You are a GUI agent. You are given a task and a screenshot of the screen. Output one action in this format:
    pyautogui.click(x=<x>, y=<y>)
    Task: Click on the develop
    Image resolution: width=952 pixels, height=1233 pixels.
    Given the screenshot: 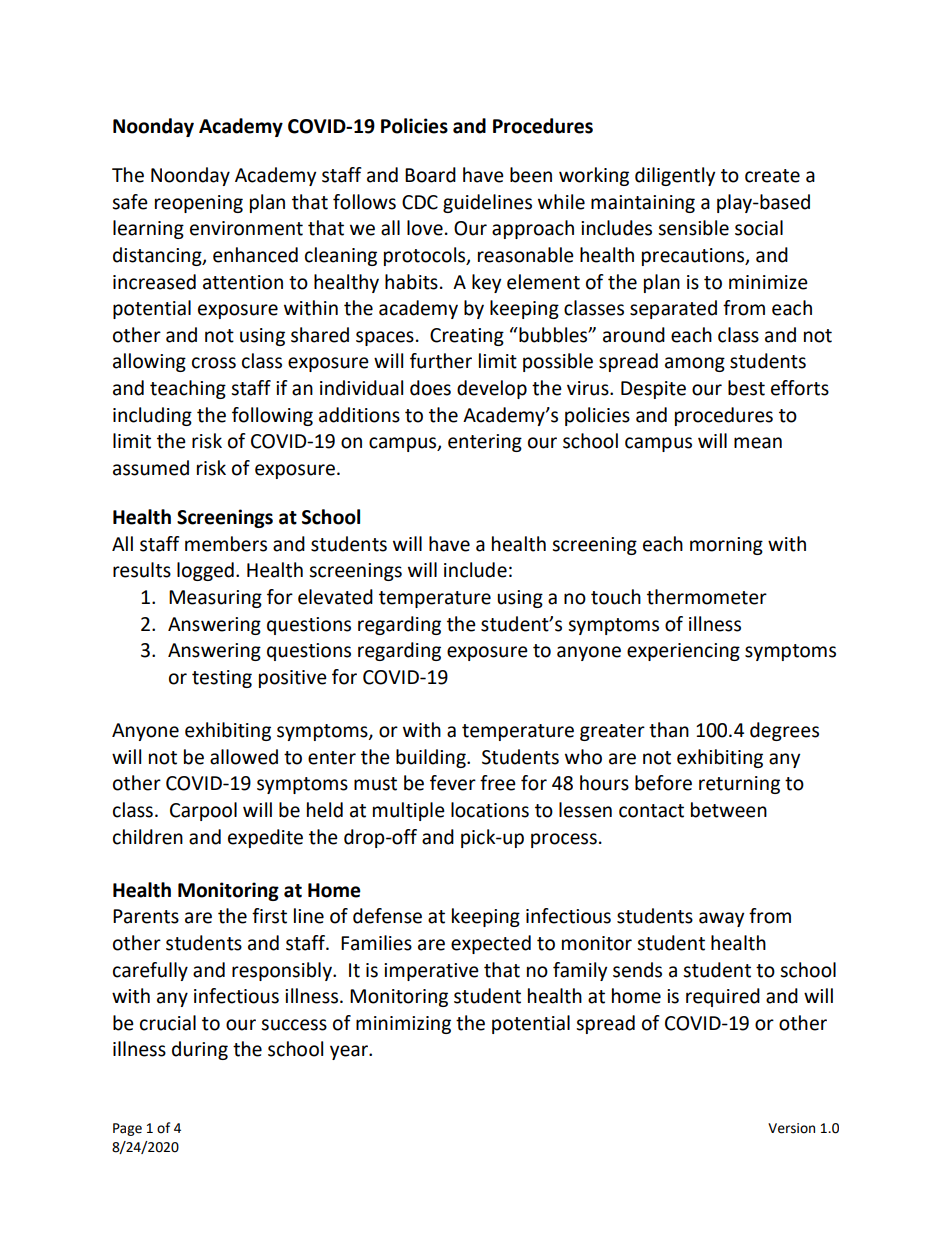 What is the action you would take?
    pyautogui.click(x=492, y=389)
